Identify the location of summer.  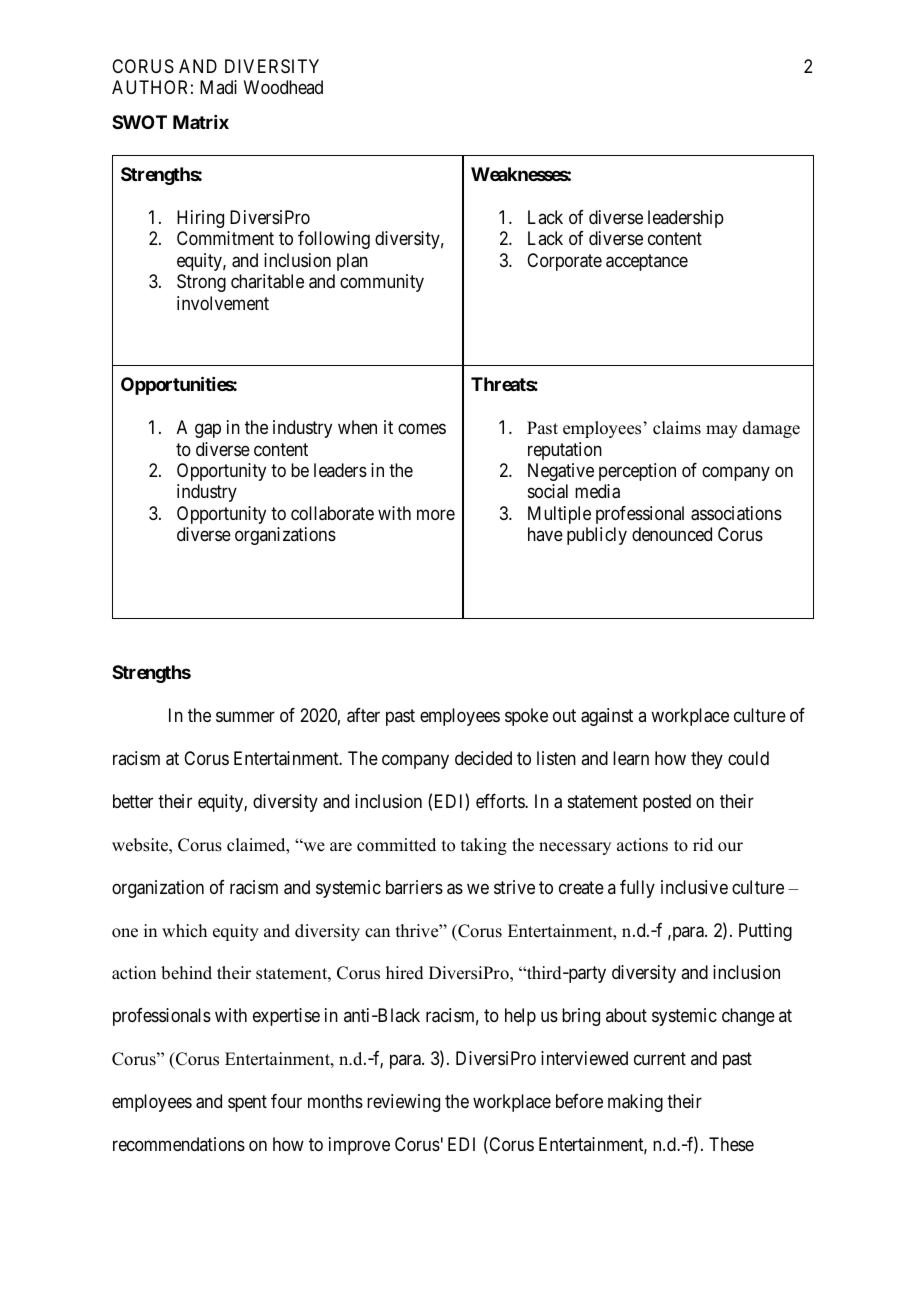
(245, 716).
